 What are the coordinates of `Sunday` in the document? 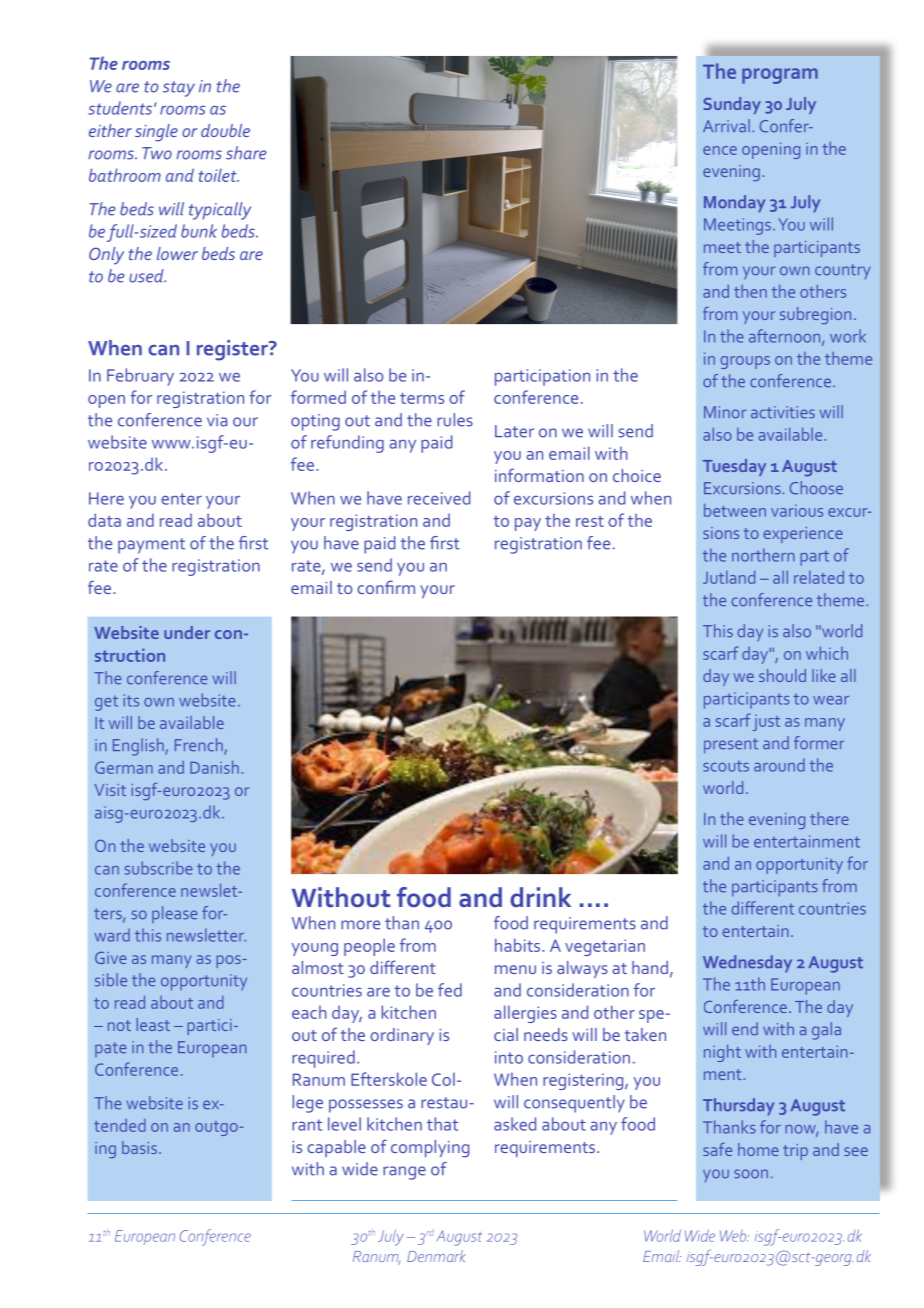 It's located at (732, 105).
